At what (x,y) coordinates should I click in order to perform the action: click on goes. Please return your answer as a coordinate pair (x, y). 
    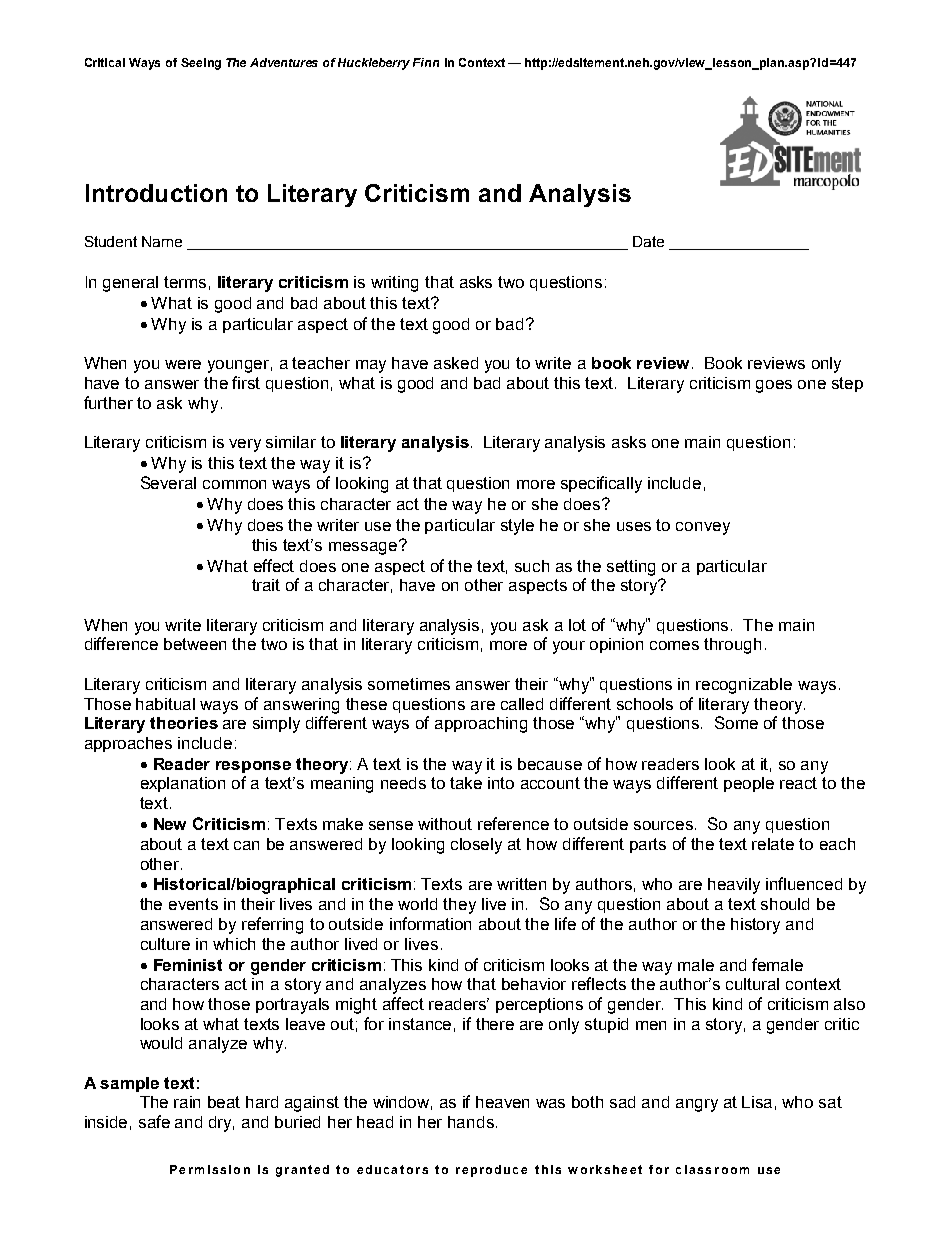
    Looking at the image, I should click on (774, 386).
